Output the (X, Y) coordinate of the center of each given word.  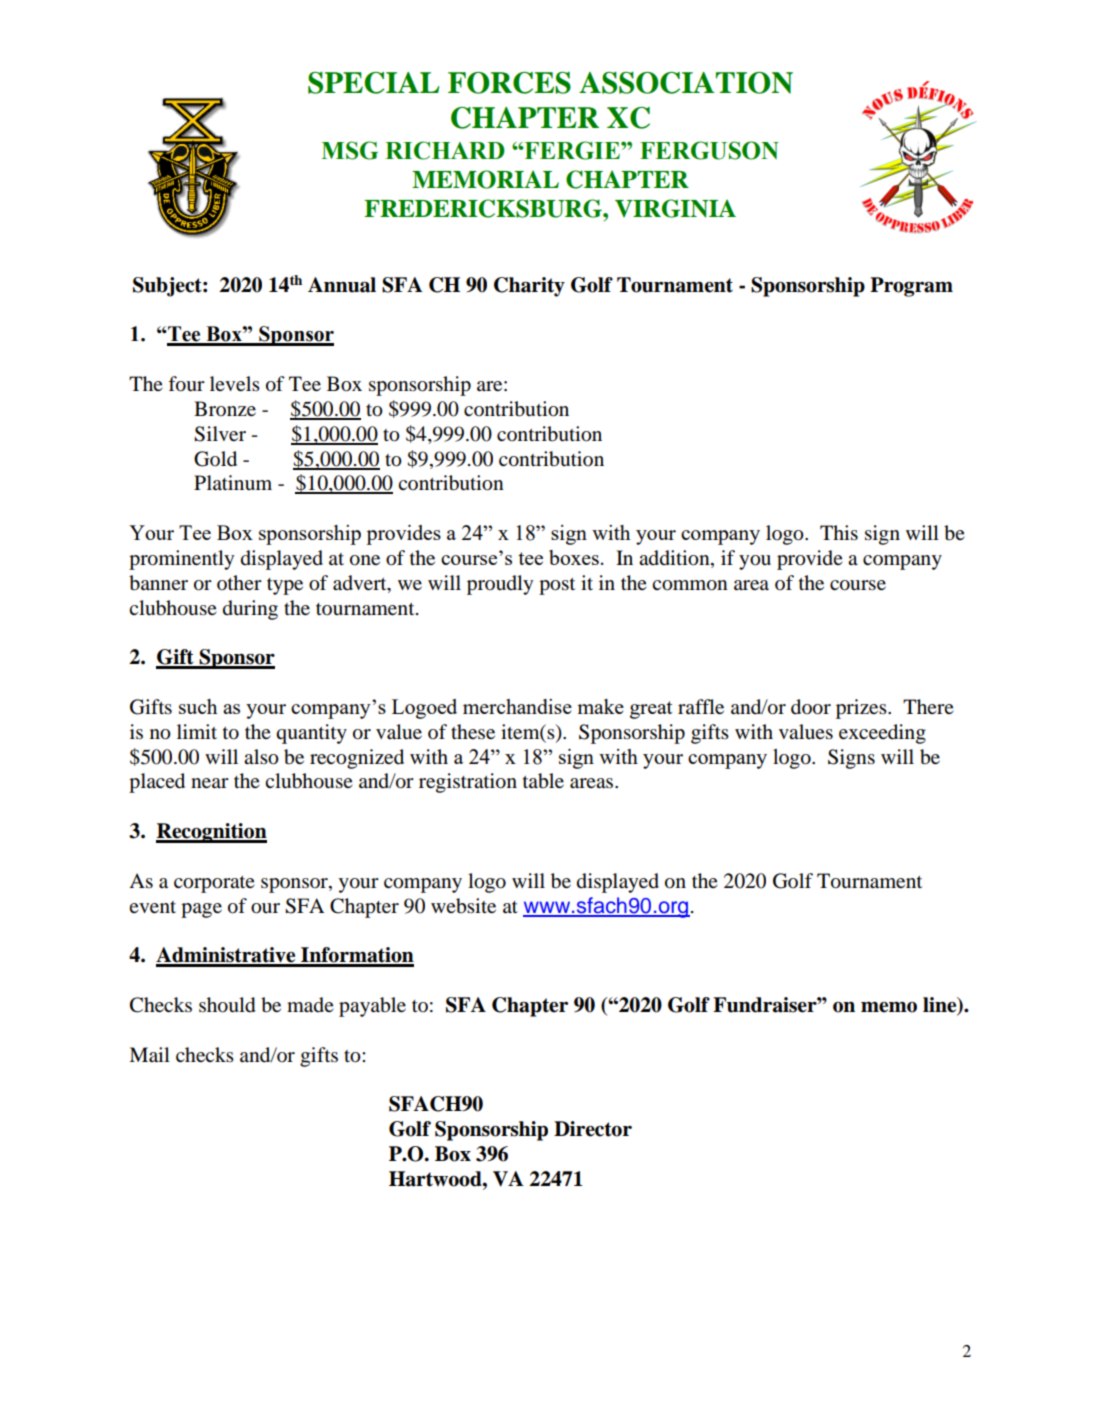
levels (235, 383)
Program (911, 287)
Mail (149, 1054)
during (250, 610)
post (557, 586)
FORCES (509, 83)
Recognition (211, 833)
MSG (349, 150)
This (839, 533)
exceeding (882, 734)
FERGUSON (709, 150)
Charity (529, 287)
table (543, 781)
